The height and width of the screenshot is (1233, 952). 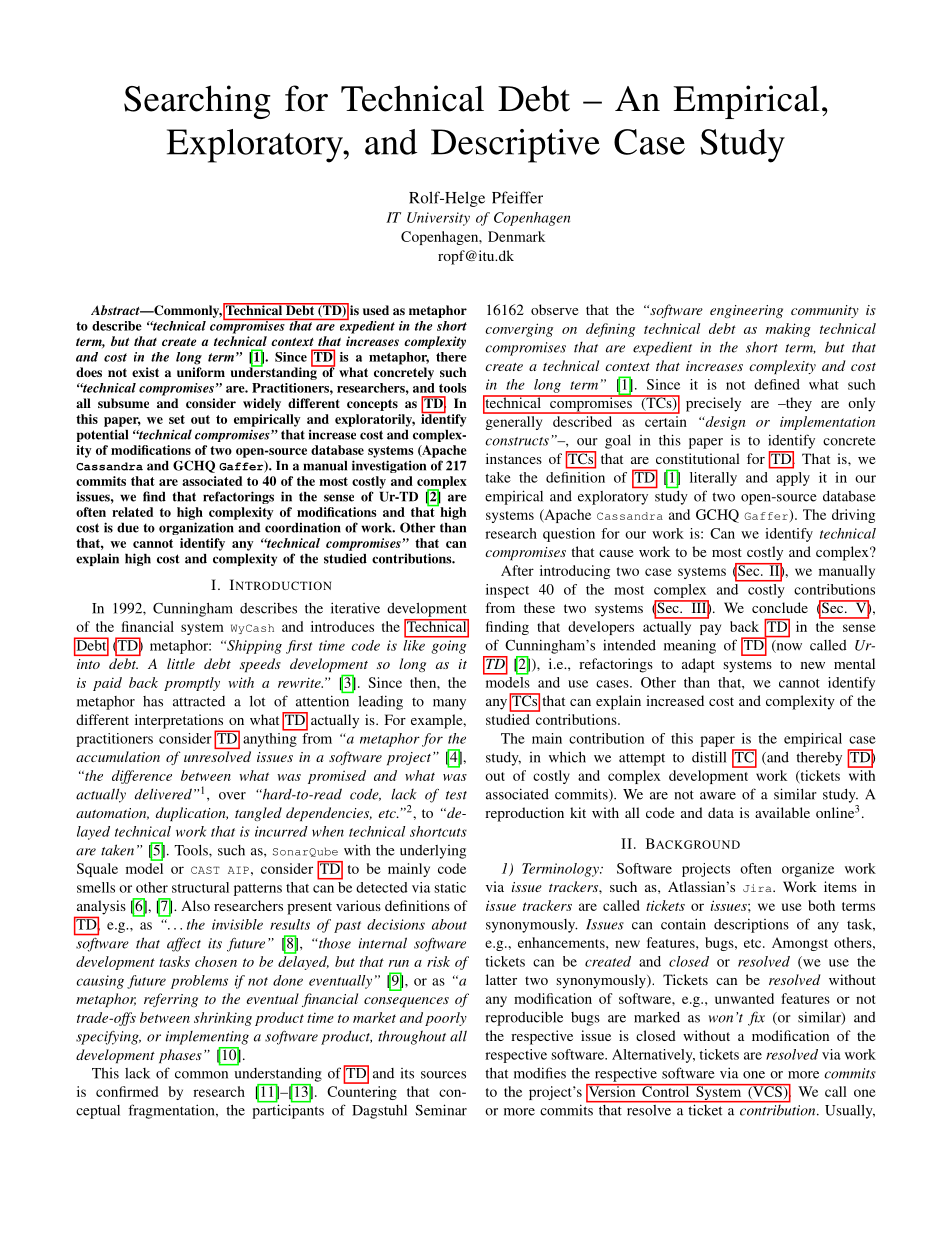 What do you see at coordinates (199, 701) in the screenshot?
I see `attracted` at bounding box center [199, 701].
